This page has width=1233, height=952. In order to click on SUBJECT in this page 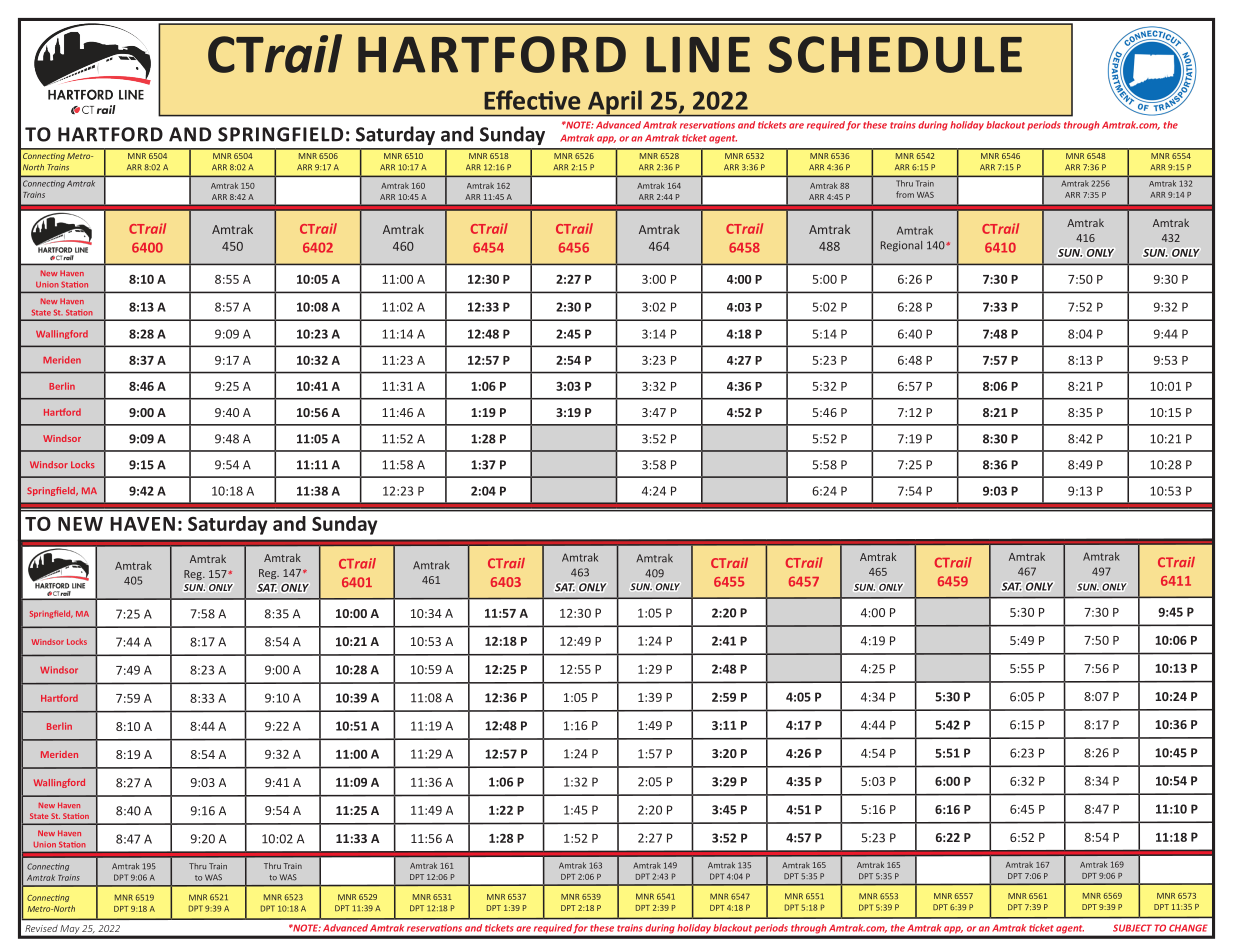, I will do `click(1132, 928)`.
